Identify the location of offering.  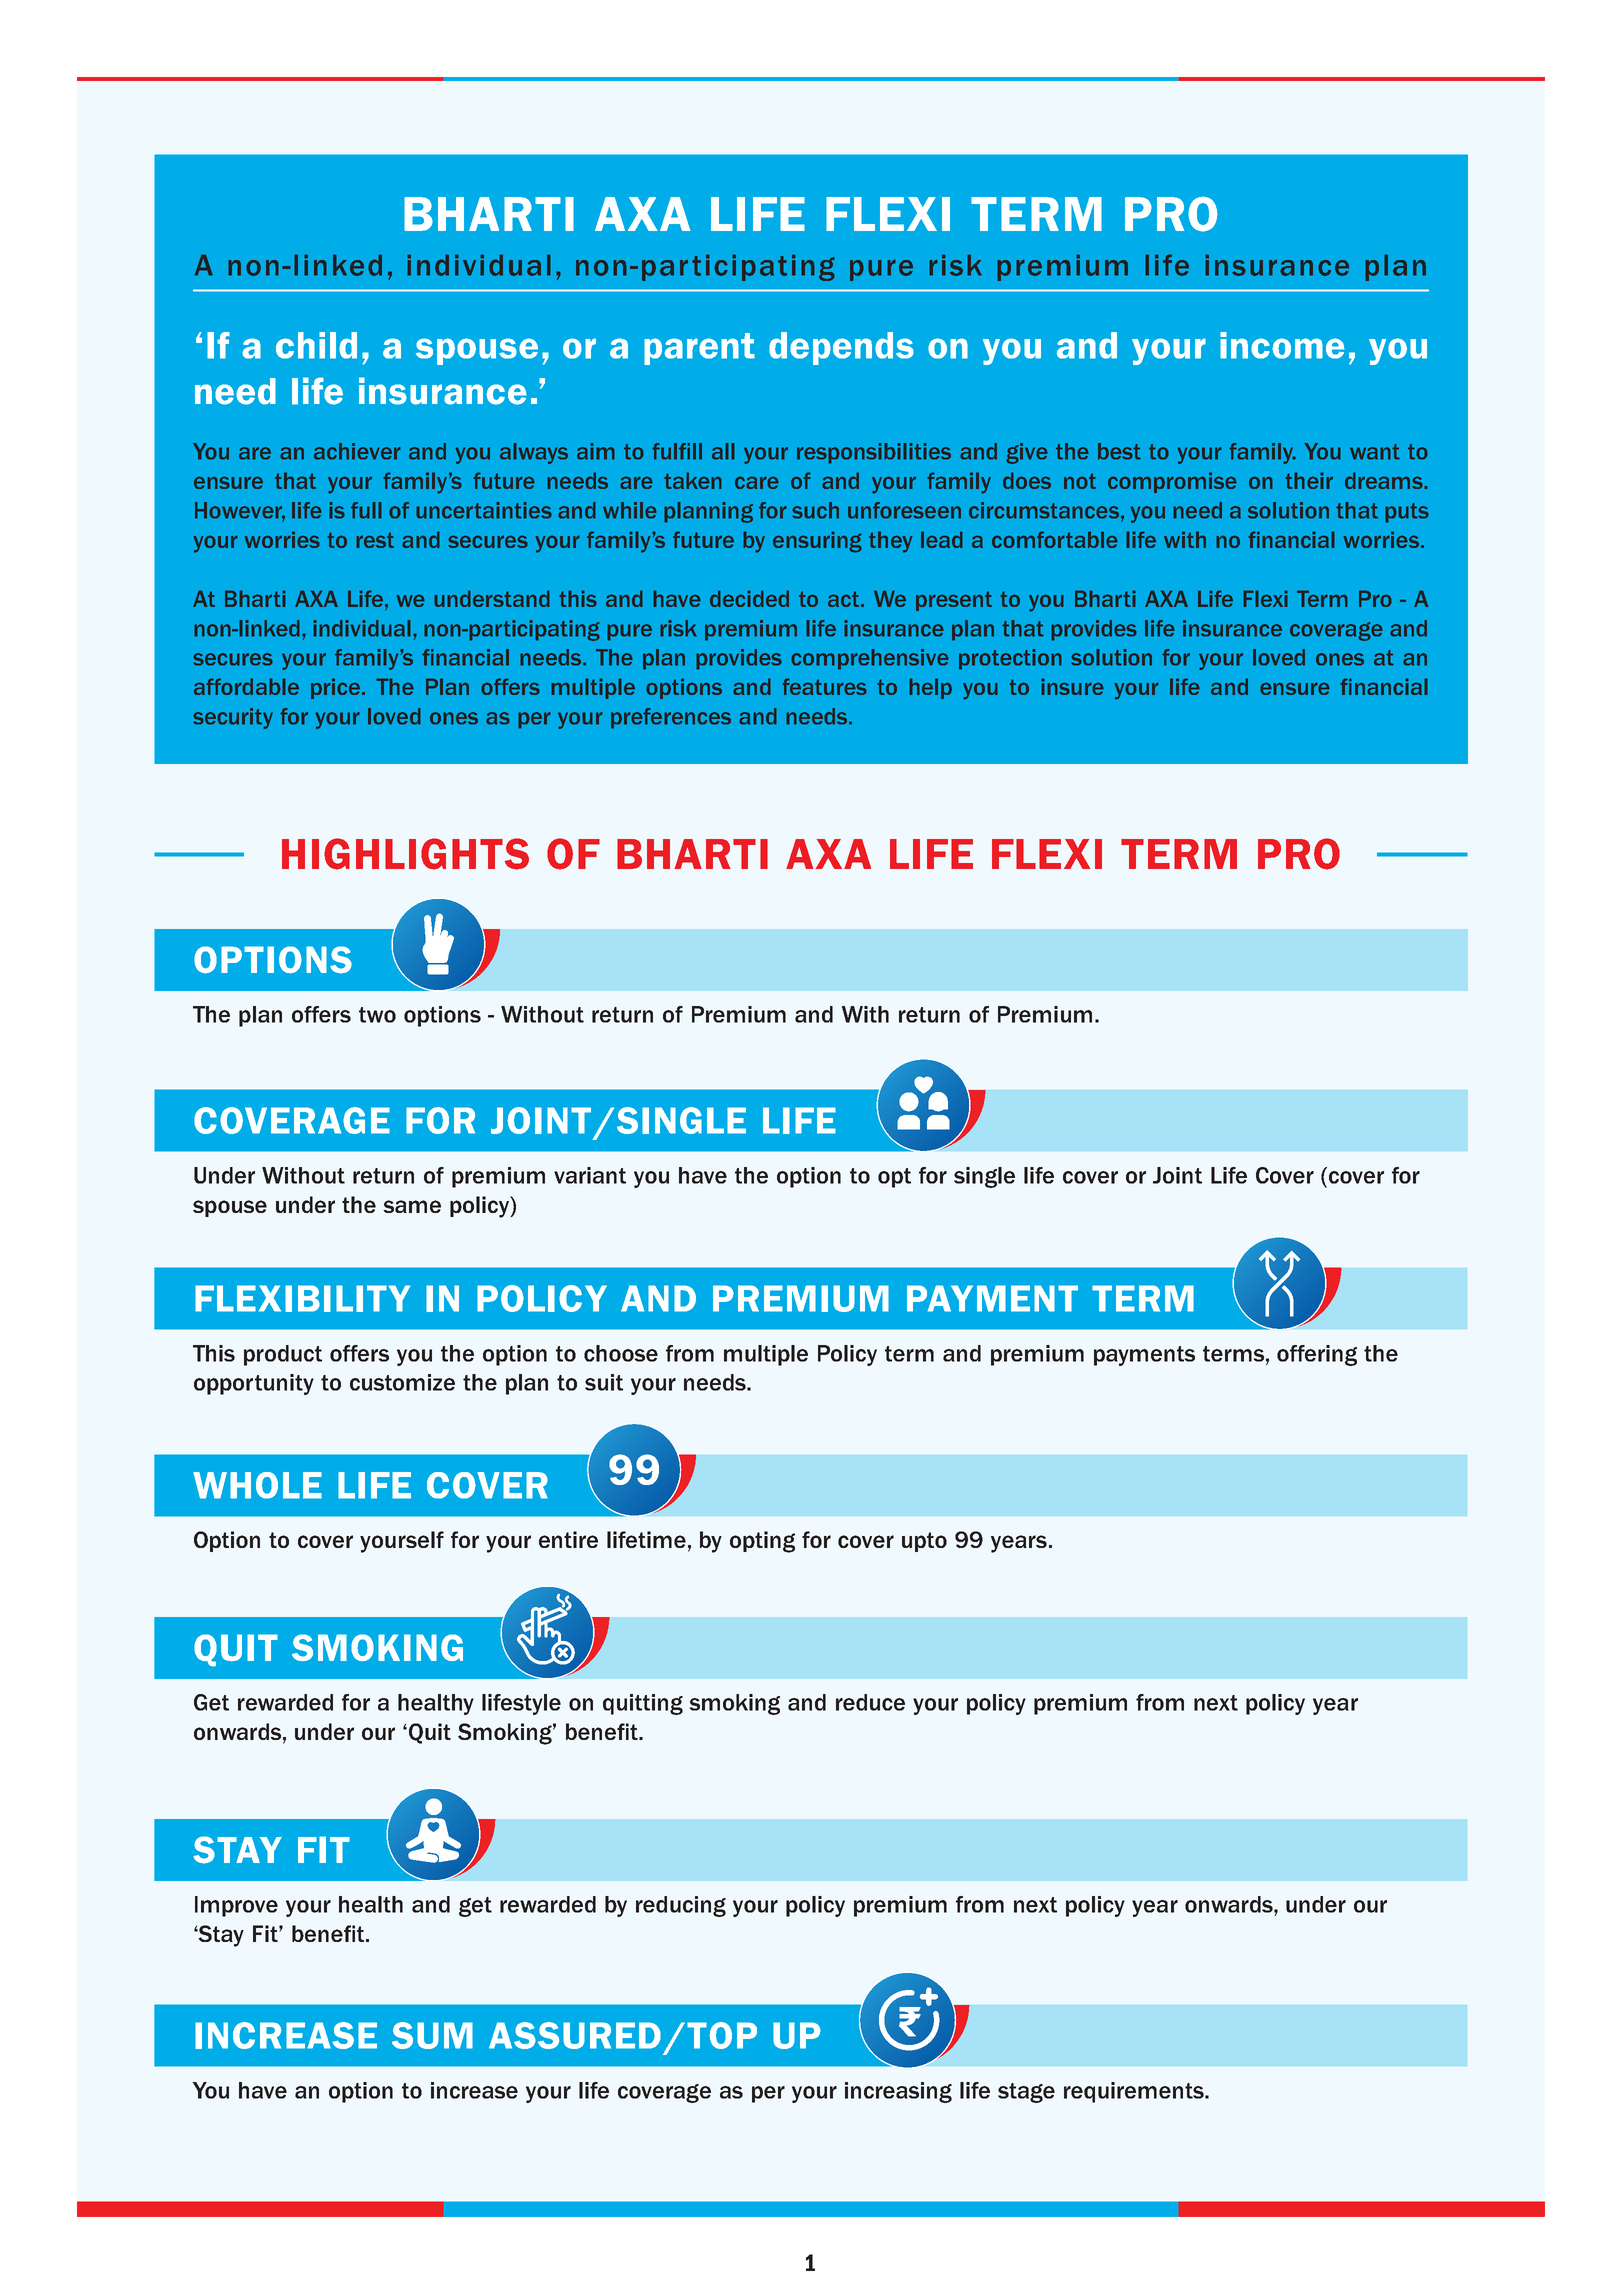
(1317, 1355).
